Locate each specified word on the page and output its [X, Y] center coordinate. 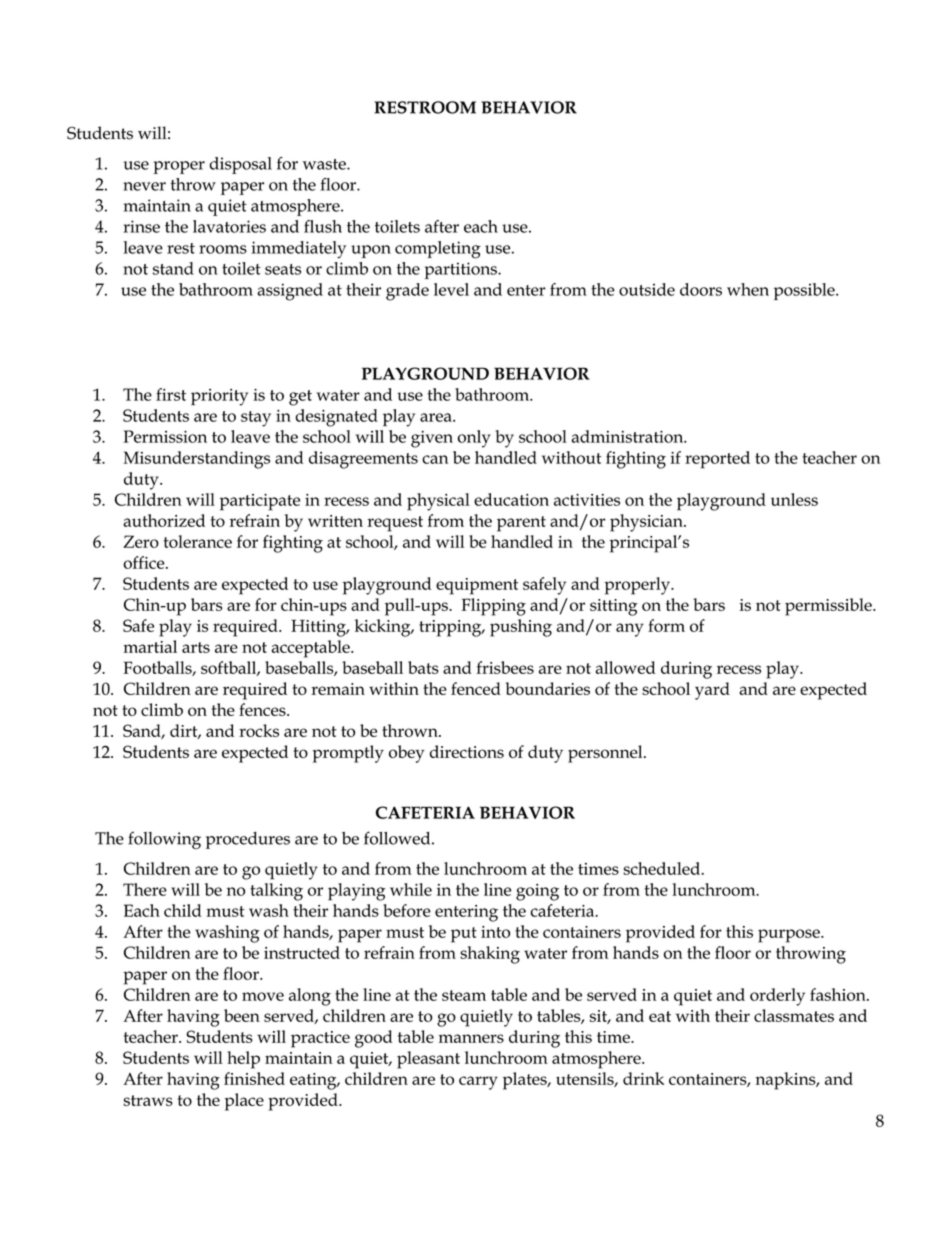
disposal [240, 165]
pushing [521, 628]
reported [717, 460]
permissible [829, 607]
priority [219, 397]
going [537, 892]
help [243, 1060]
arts [196, 647]
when [748, 289]
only [474, 439]
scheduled [662, 868]
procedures [248, 840]
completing [438, 250]
